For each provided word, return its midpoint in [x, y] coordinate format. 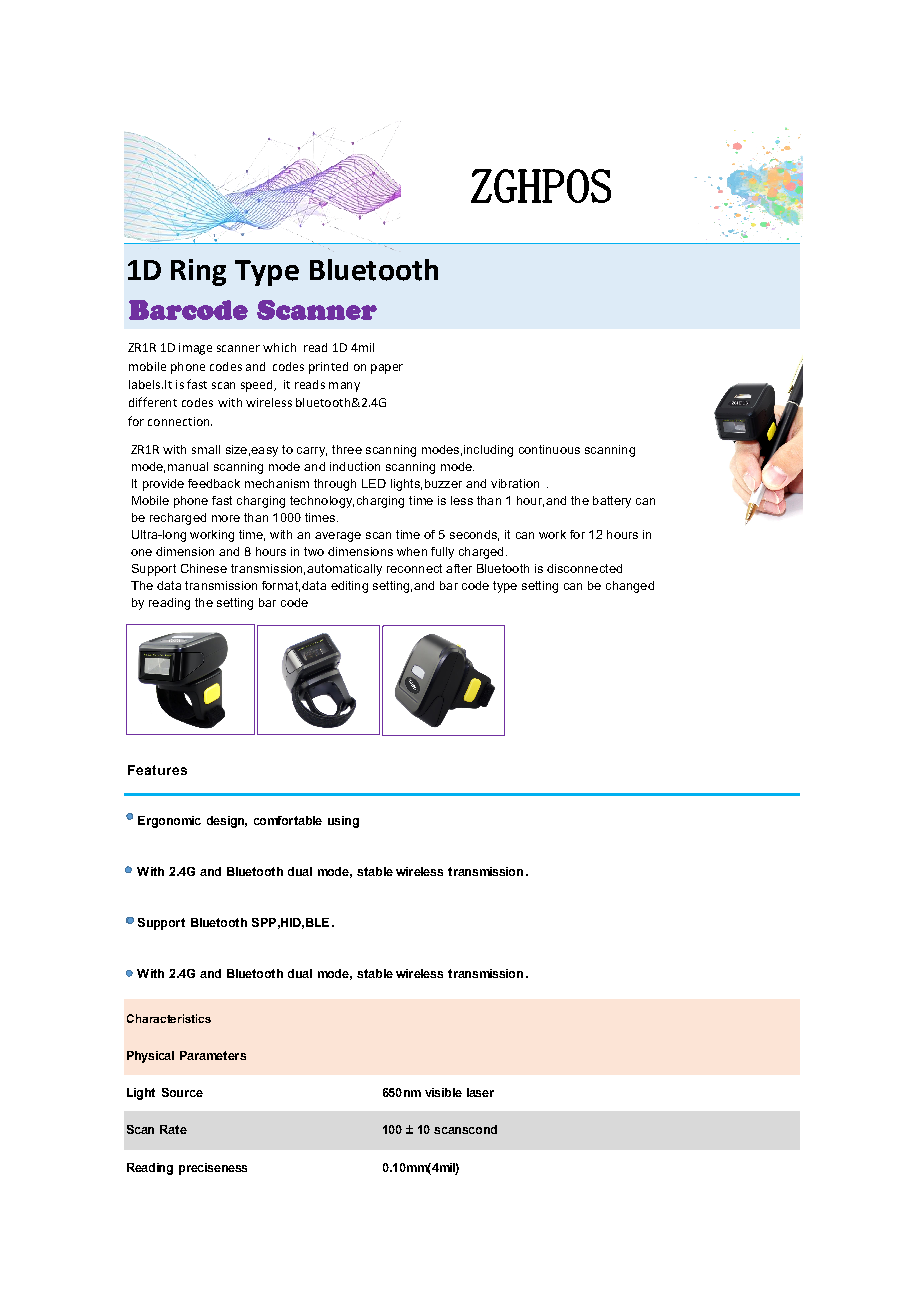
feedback [214, 483]
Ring [198, 272]
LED [374, 483]
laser [480, 1092]
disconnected [584, 568]
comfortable [288, 820]
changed [630, 587]
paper [387, 369]
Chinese [204, 568]
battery [612, 502]
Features [157, 770]
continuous [549, 449]
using [343, 822]
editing [349, 587]
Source [182, 1092]
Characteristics [169, 1018]
